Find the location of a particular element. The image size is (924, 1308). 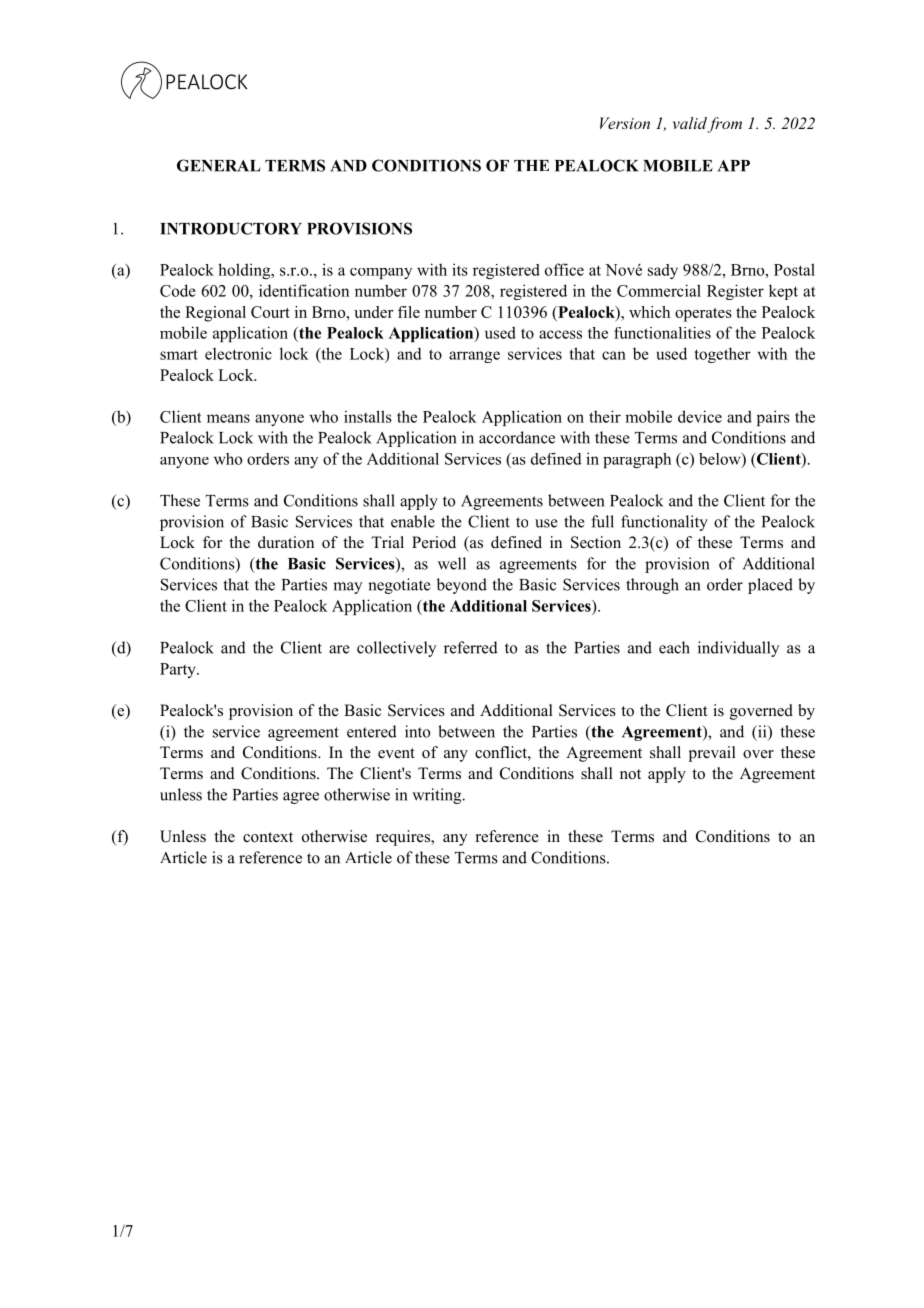

operates is located at coordinates (703, 315).
